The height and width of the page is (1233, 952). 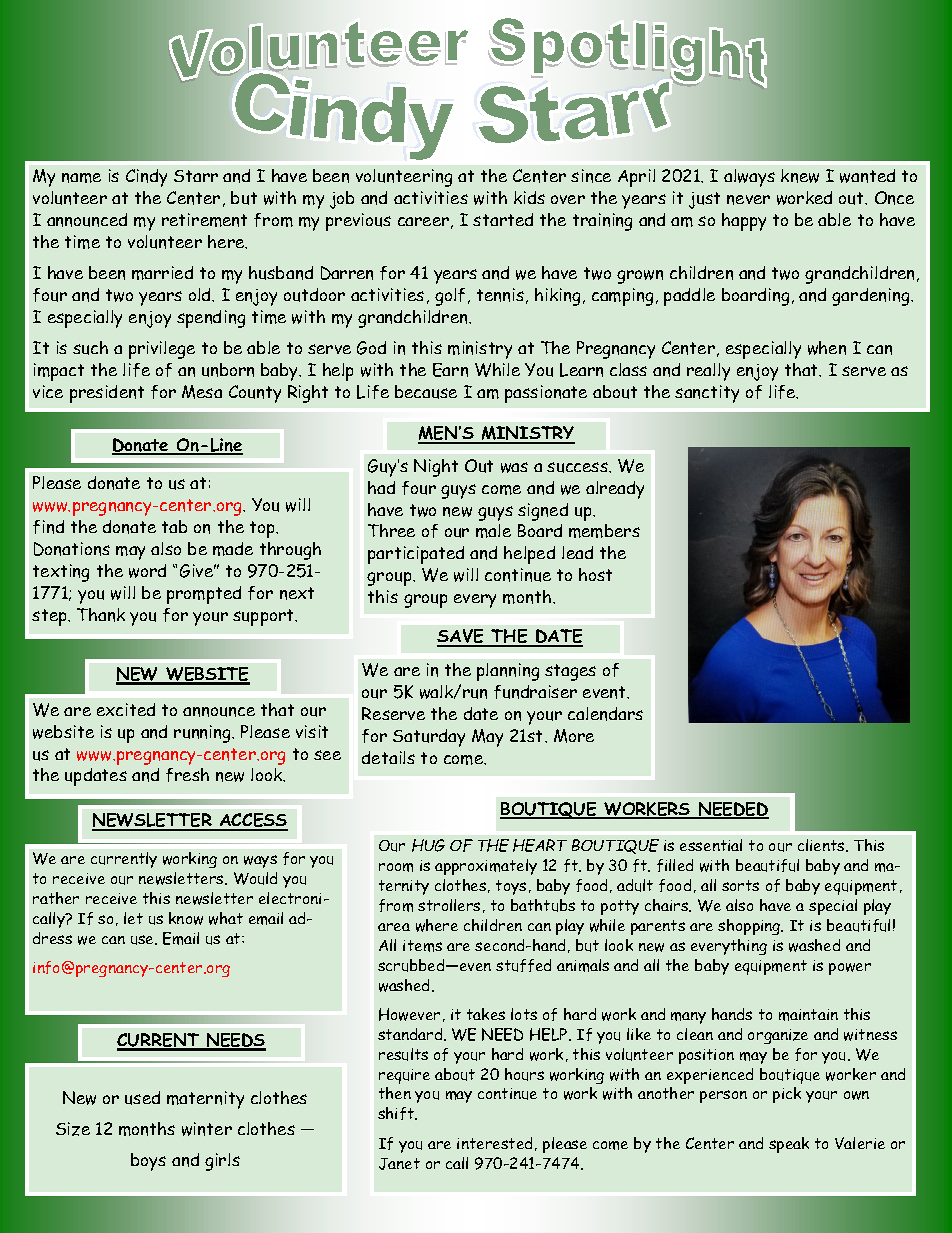 I want to click on never, so click(x=748, y=200).
